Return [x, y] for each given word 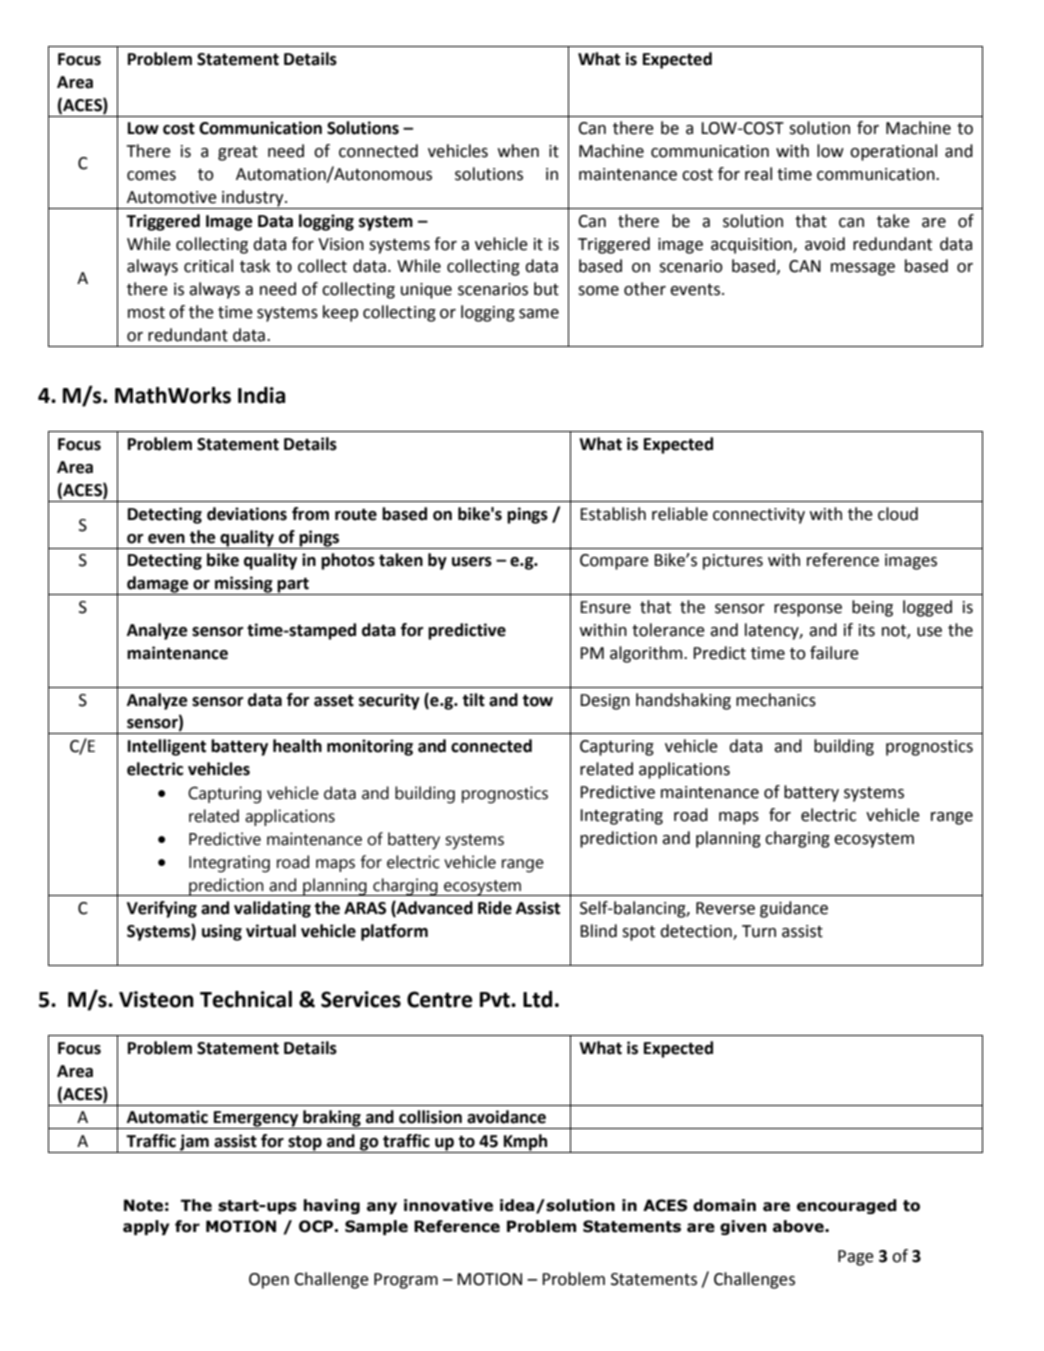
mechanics [776, 700]
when [518, 151]
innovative [448, 1205]
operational [893, 152]
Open [269, 1281]
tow [538, 701]
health [297, 746]
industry [253, 199]
